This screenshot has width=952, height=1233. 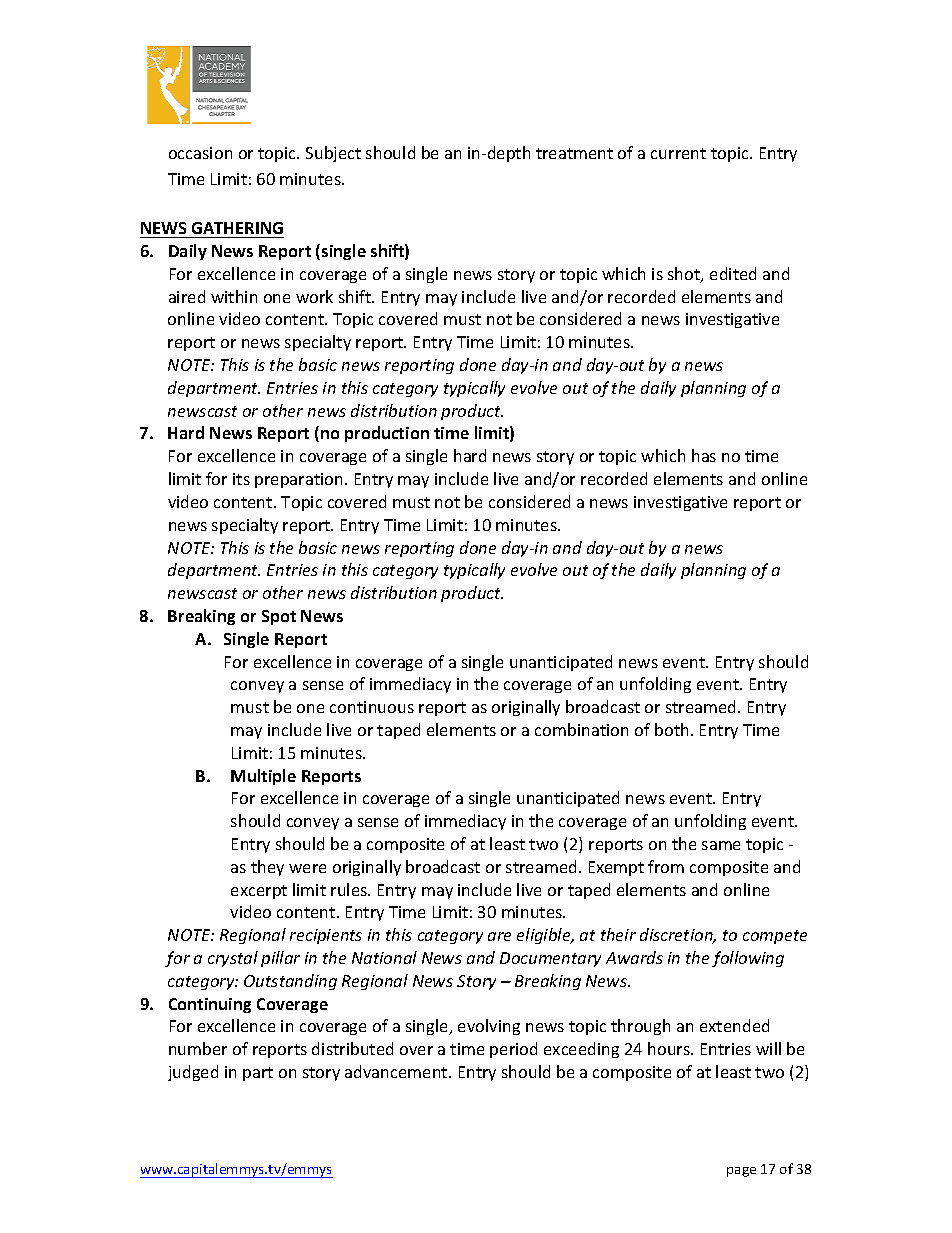 What do you see at coordinates (259, 892) in the screenshot?
I see `excerpt` at bounding box center [259, 892].
